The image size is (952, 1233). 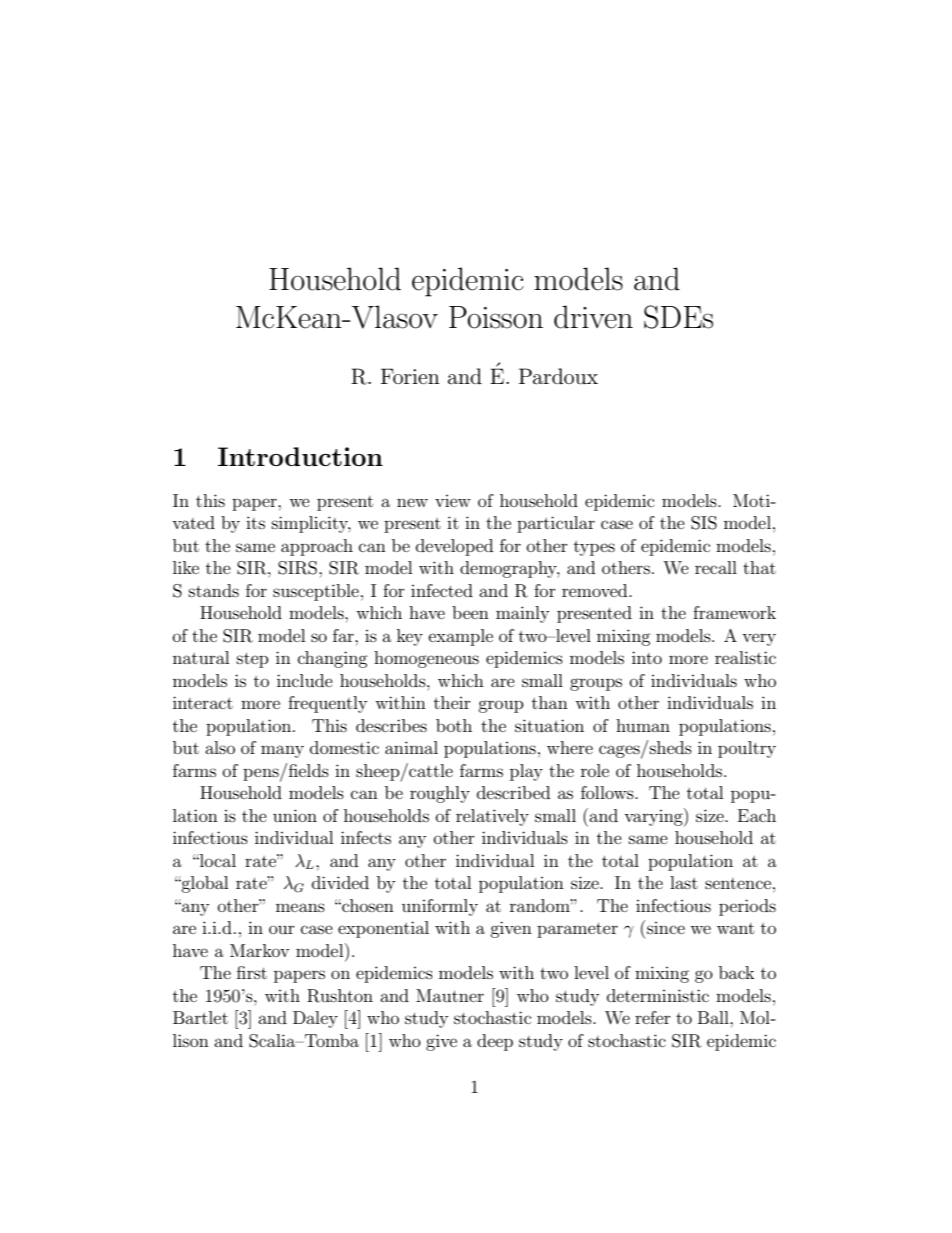 What do you see at coordinates (454, 725) in the page?
I see `both` at bounding box center [454, 725].
